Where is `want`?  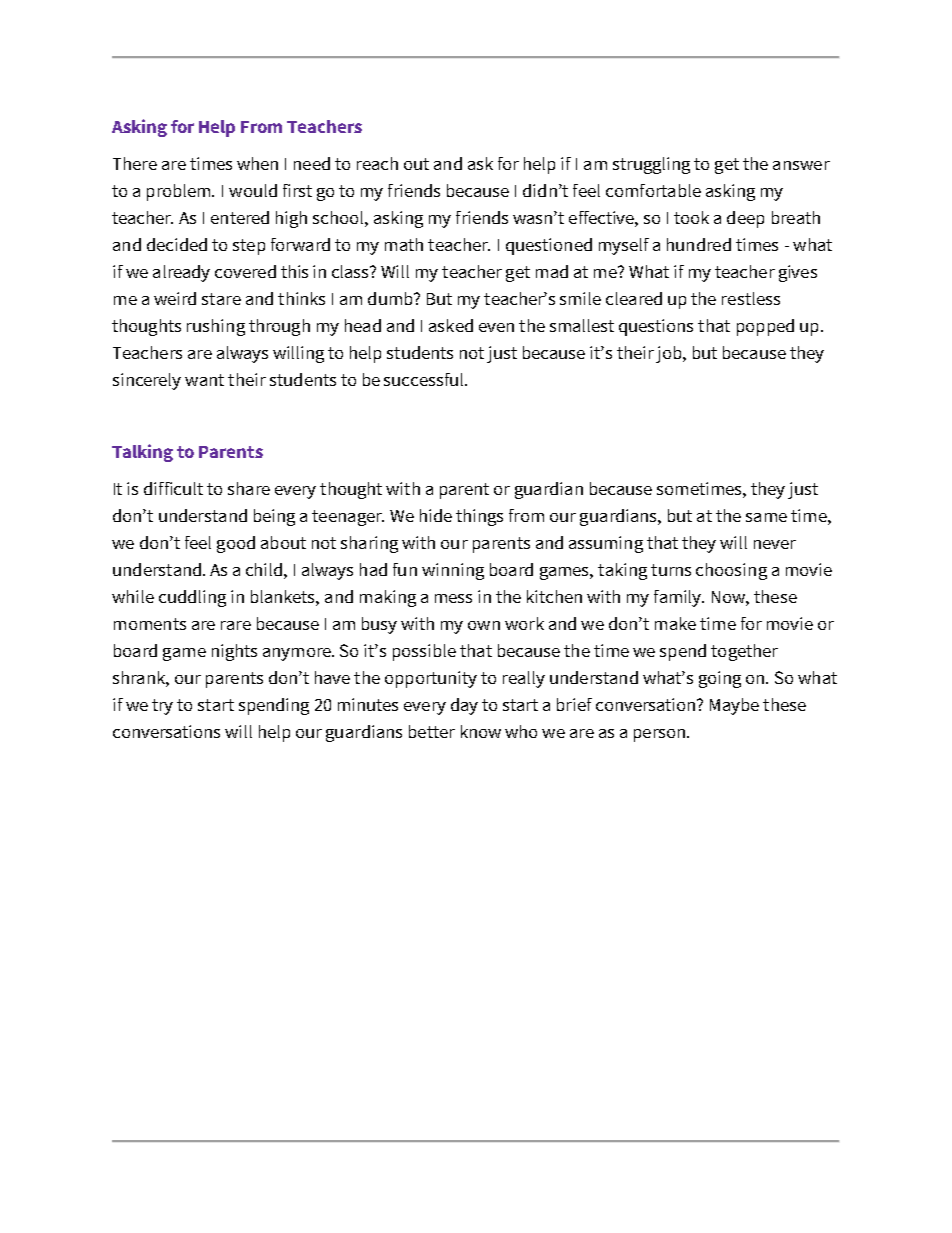 want is located at coordinates (204, 380).
